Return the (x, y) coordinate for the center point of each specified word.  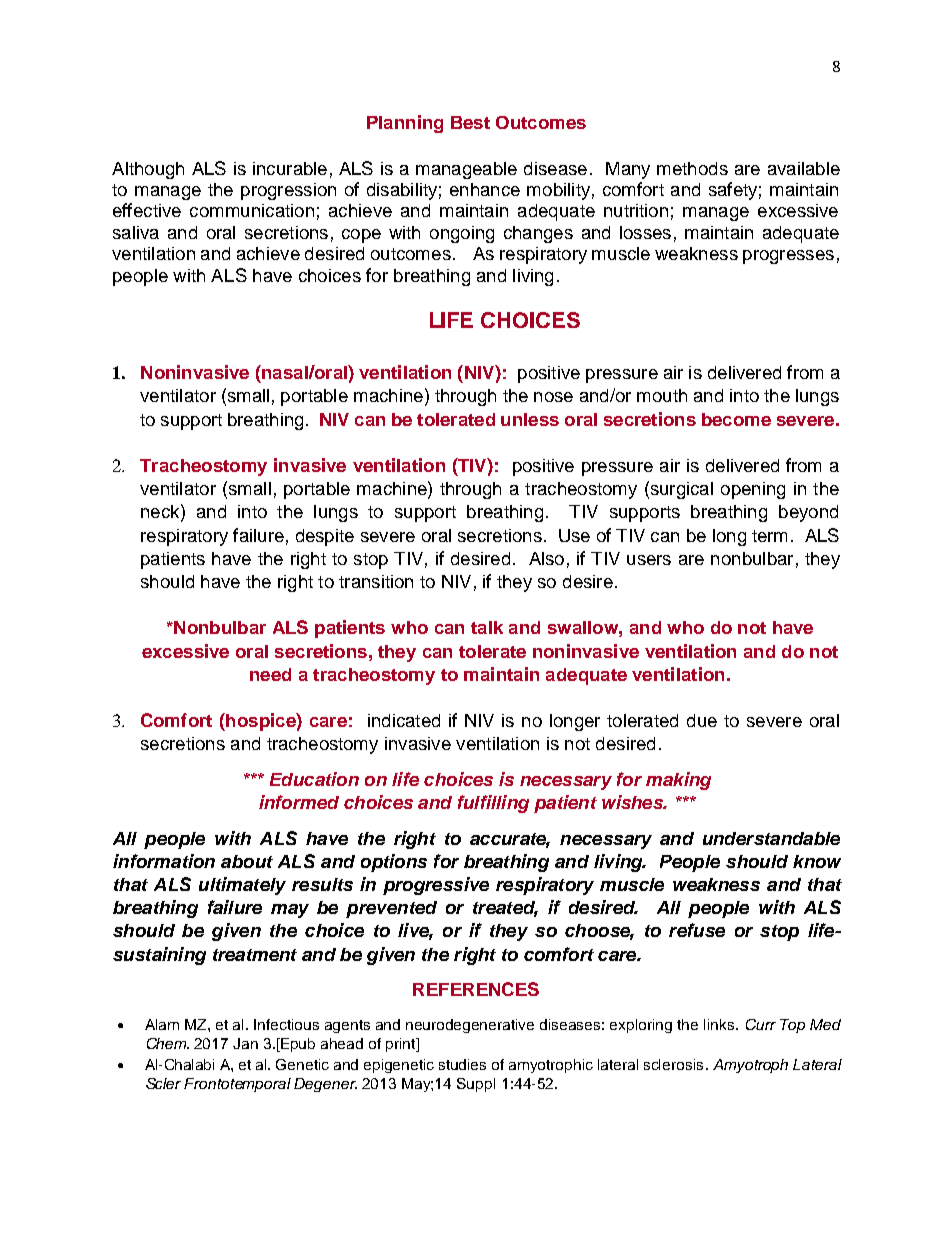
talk (487, 627)
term (769, 536)
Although (148, 170)
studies (462, 1064)
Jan (245, 1043)
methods (692, 168)
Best (470, 122)
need (270, 674)
